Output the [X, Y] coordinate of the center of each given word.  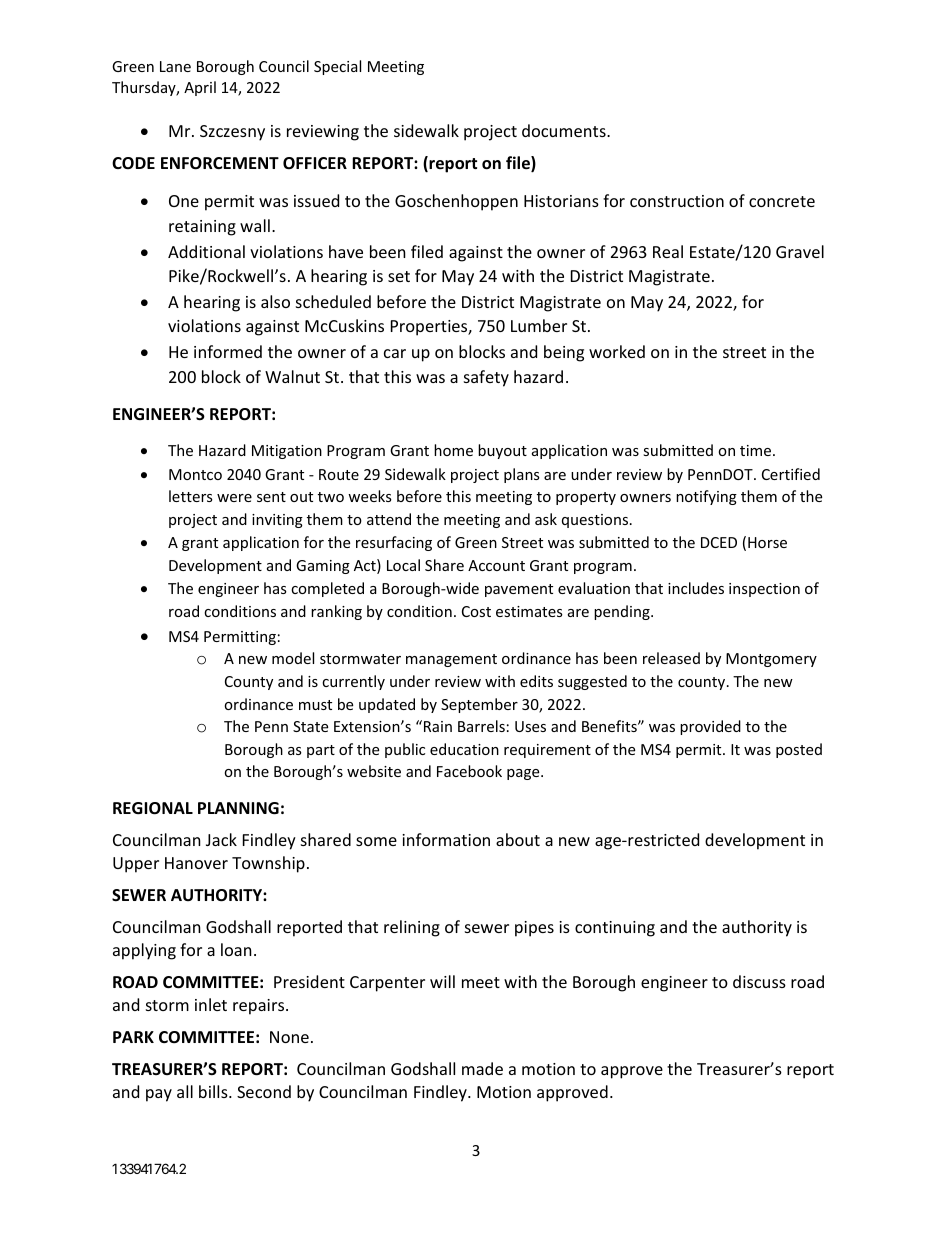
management [451, 660]
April [200, 88]
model [293, 658]
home [453, 450]
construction [677, 201]
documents [565, 130]
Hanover [196, 863]
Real [668, 251]
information [446, 839]
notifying [706, 497]
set [399, 276]
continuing [615, 929]
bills [214, 1091]
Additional [206, 251]
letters [191, 496]
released [671, 658]
